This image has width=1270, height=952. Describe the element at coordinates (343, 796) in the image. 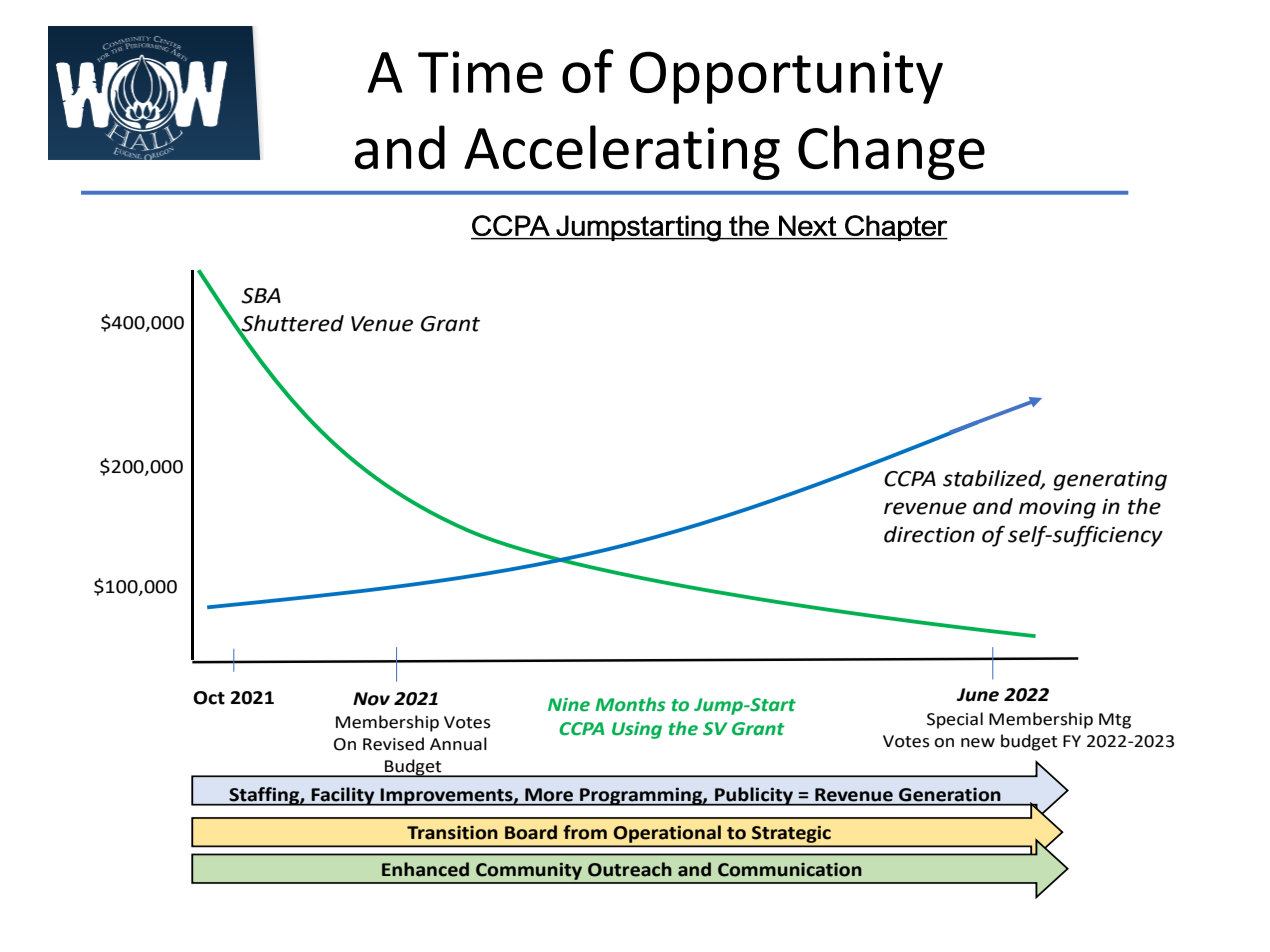

I see `Facility` at that location.
